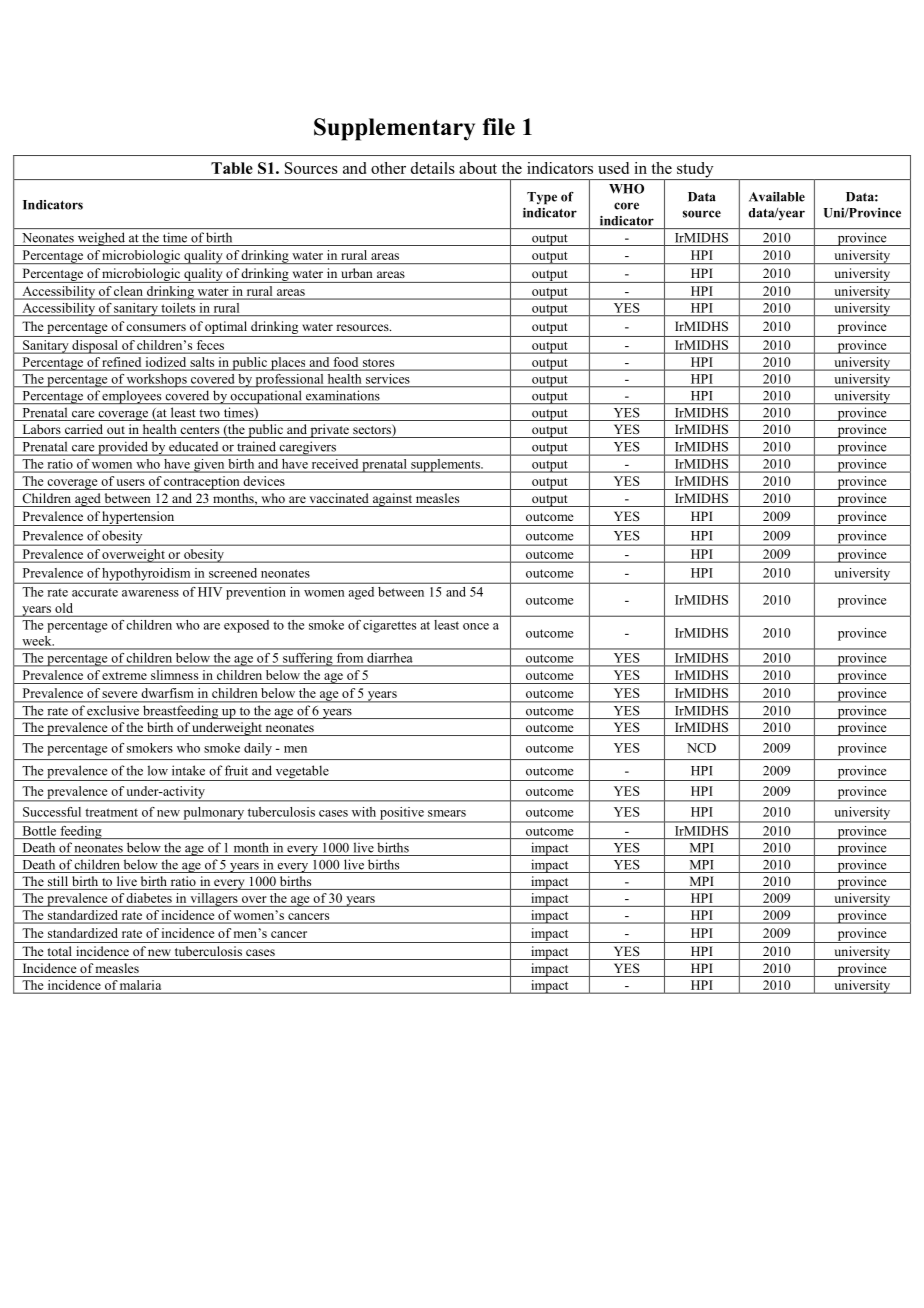 The height and width of the page is (1308, 924). I want to click on consumers, so click(156, 327).
